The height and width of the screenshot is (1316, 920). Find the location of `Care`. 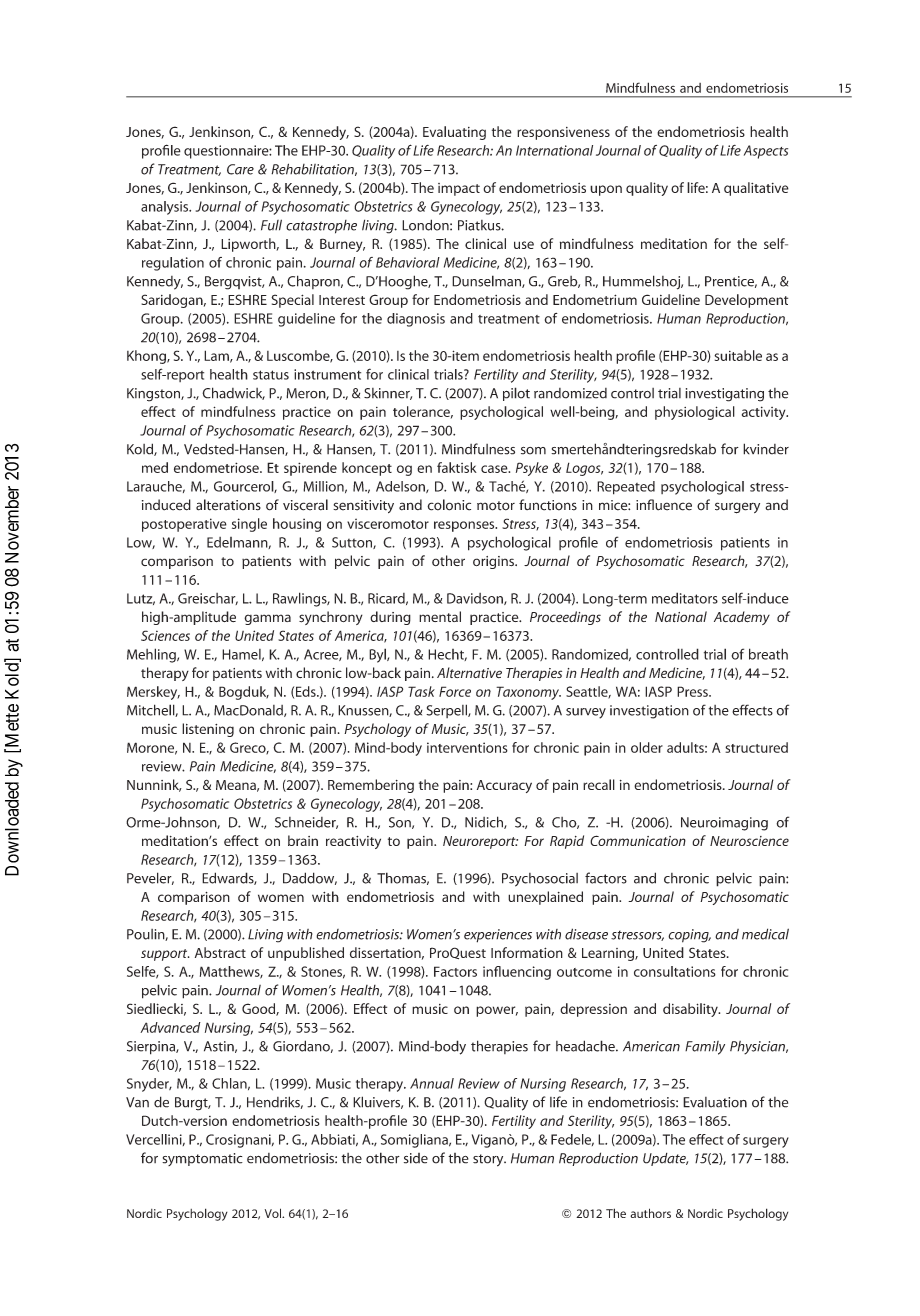

Care is located at coordinates (240, 169).
